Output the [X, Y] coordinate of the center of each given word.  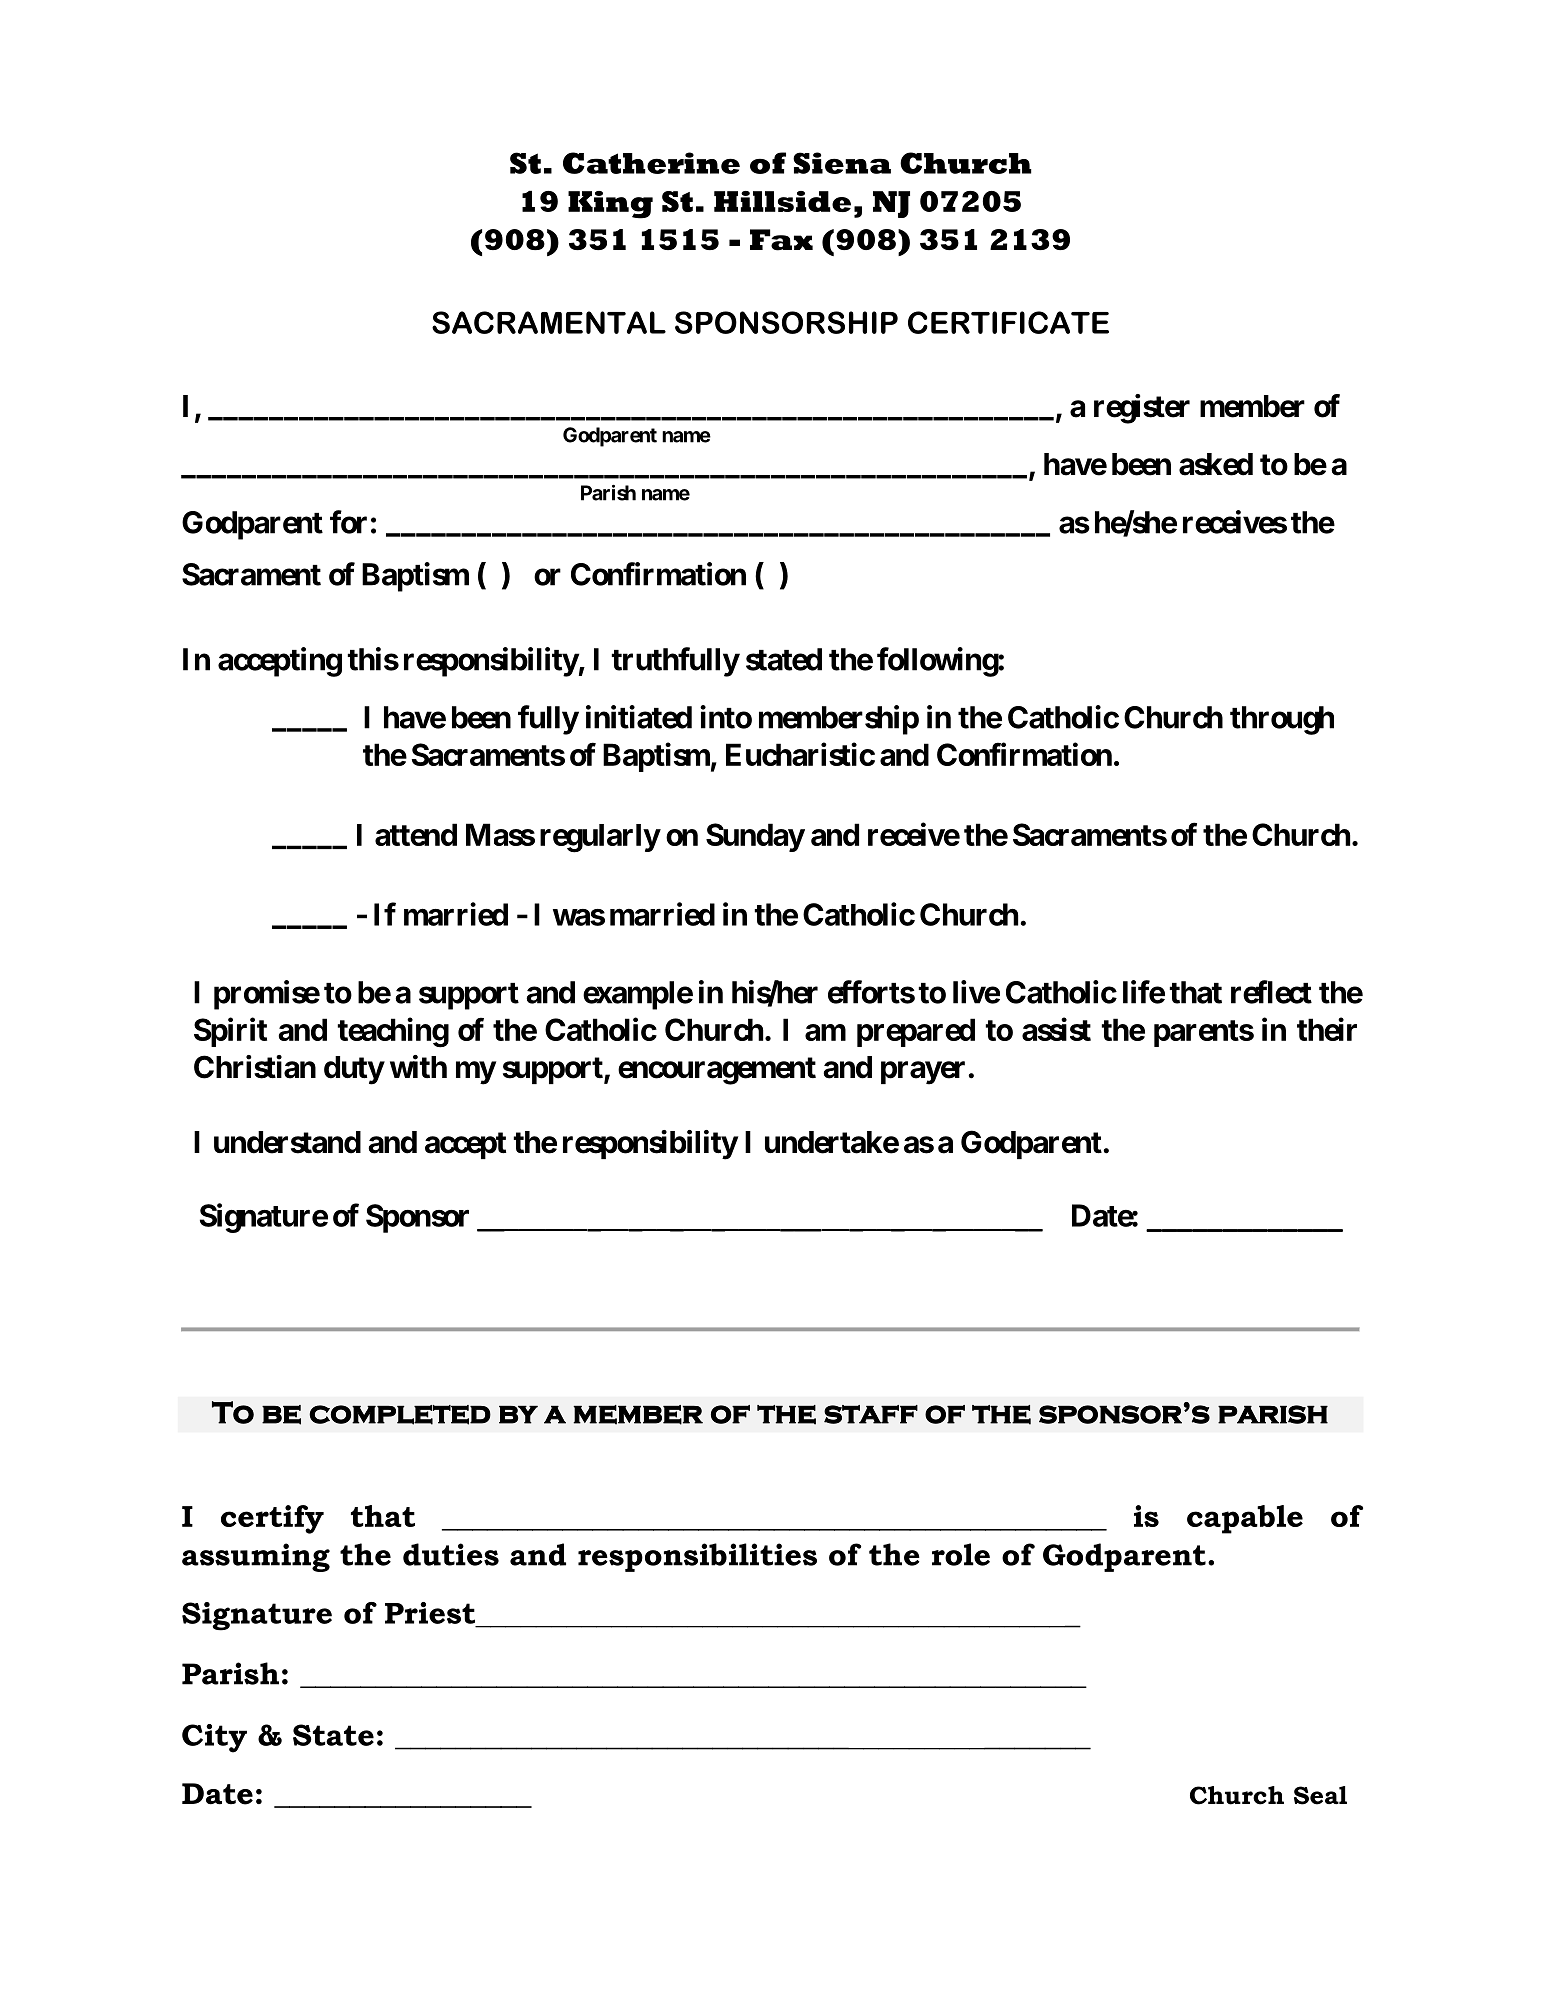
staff [871, 1414]
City [214, 1738]
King [610, 205]
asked [1216, 464]
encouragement [717, 1071]
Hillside [782, 201]
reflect [1271, 992]
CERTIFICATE [1008, 322]
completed [400, 1415]
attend [416, 834]
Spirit [230, 1032]
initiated [639, 717]
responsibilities [697, 1557]
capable [1245, 1519]
